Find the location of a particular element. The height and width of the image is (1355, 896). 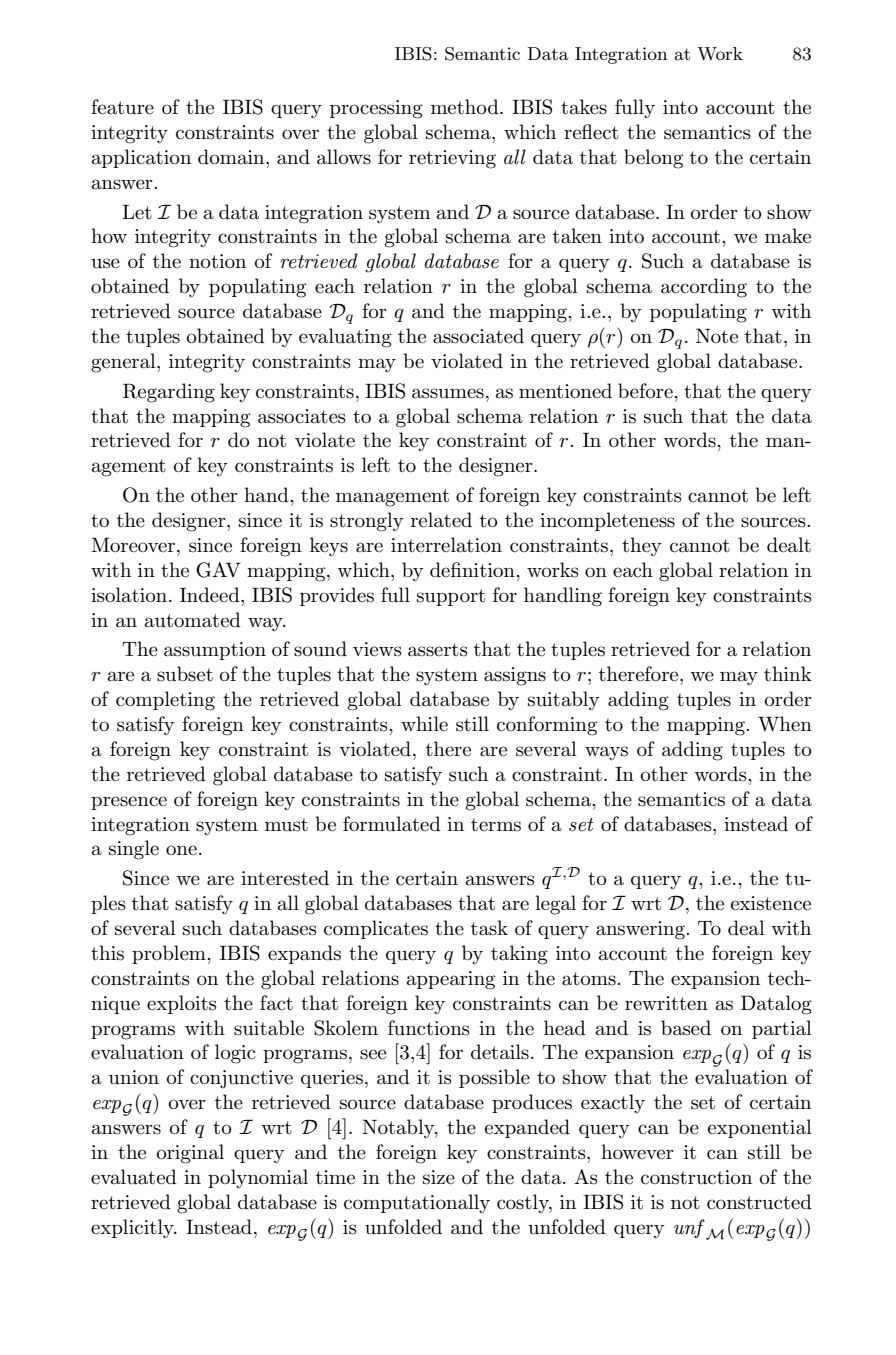

related is located at coordinates (441, 520).
